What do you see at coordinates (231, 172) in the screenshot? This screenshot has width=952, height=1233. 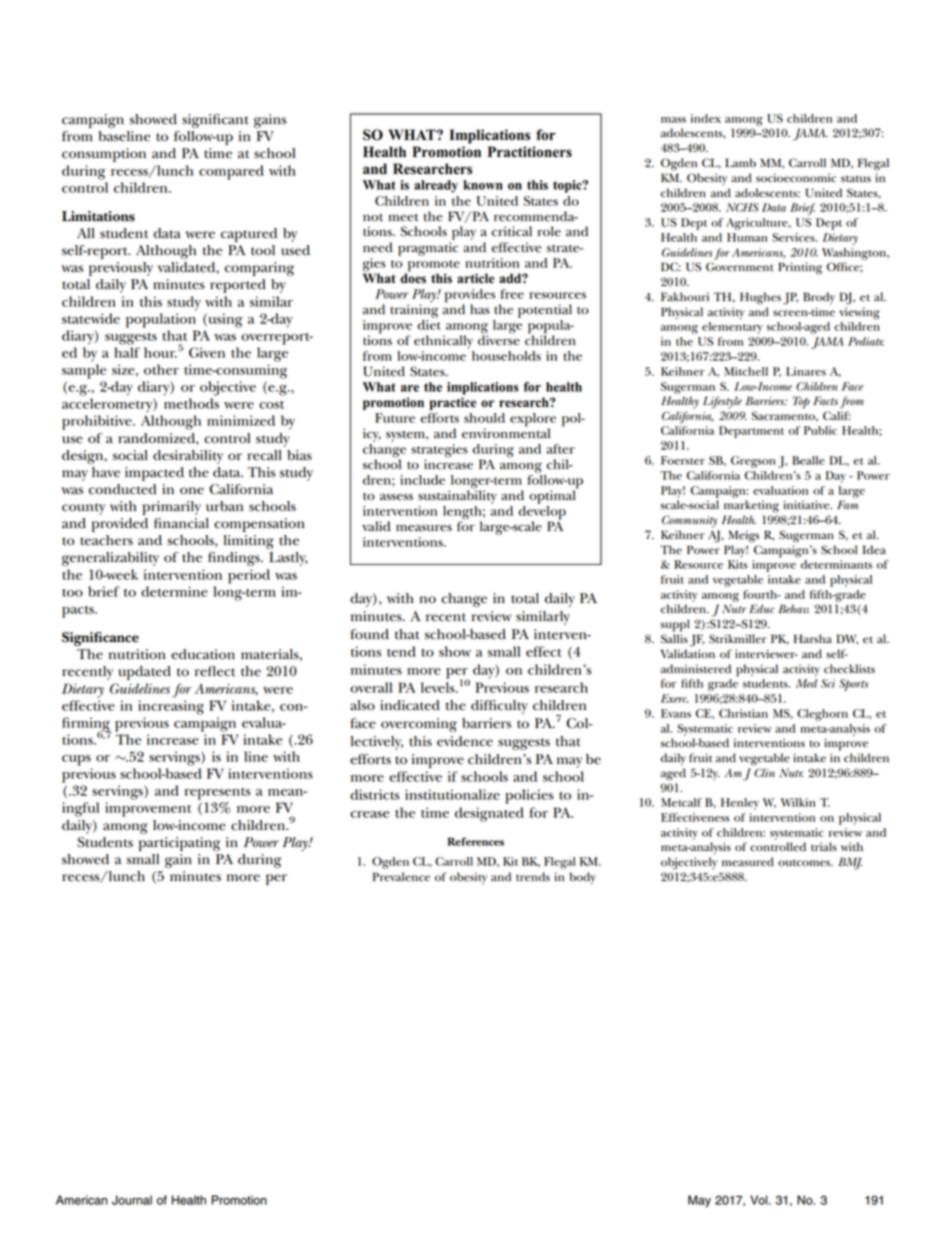 I see `compared` at bounding box center [231, 172].
